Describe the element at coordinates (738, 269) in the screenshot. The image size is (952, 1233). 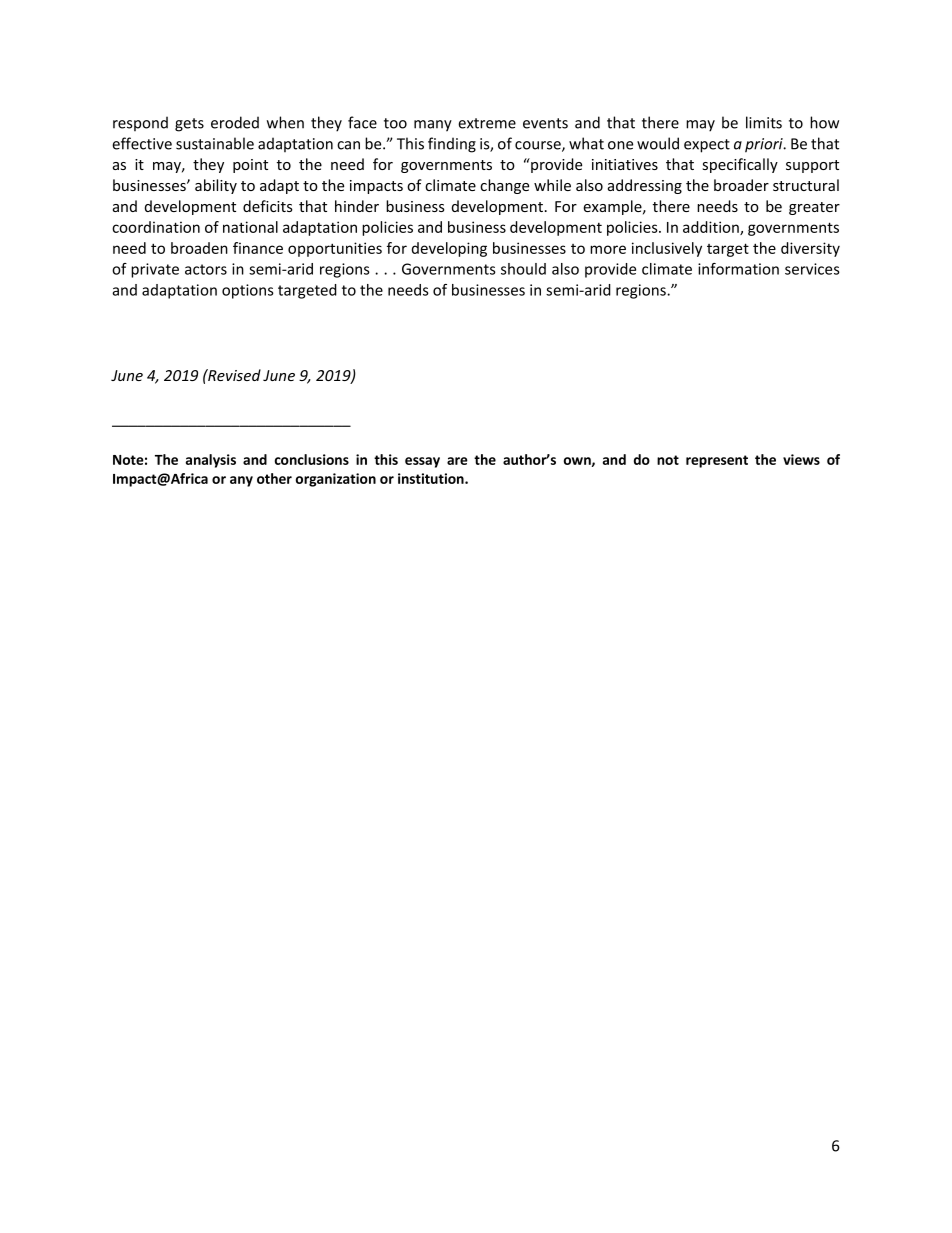
I see `information` at that location.
